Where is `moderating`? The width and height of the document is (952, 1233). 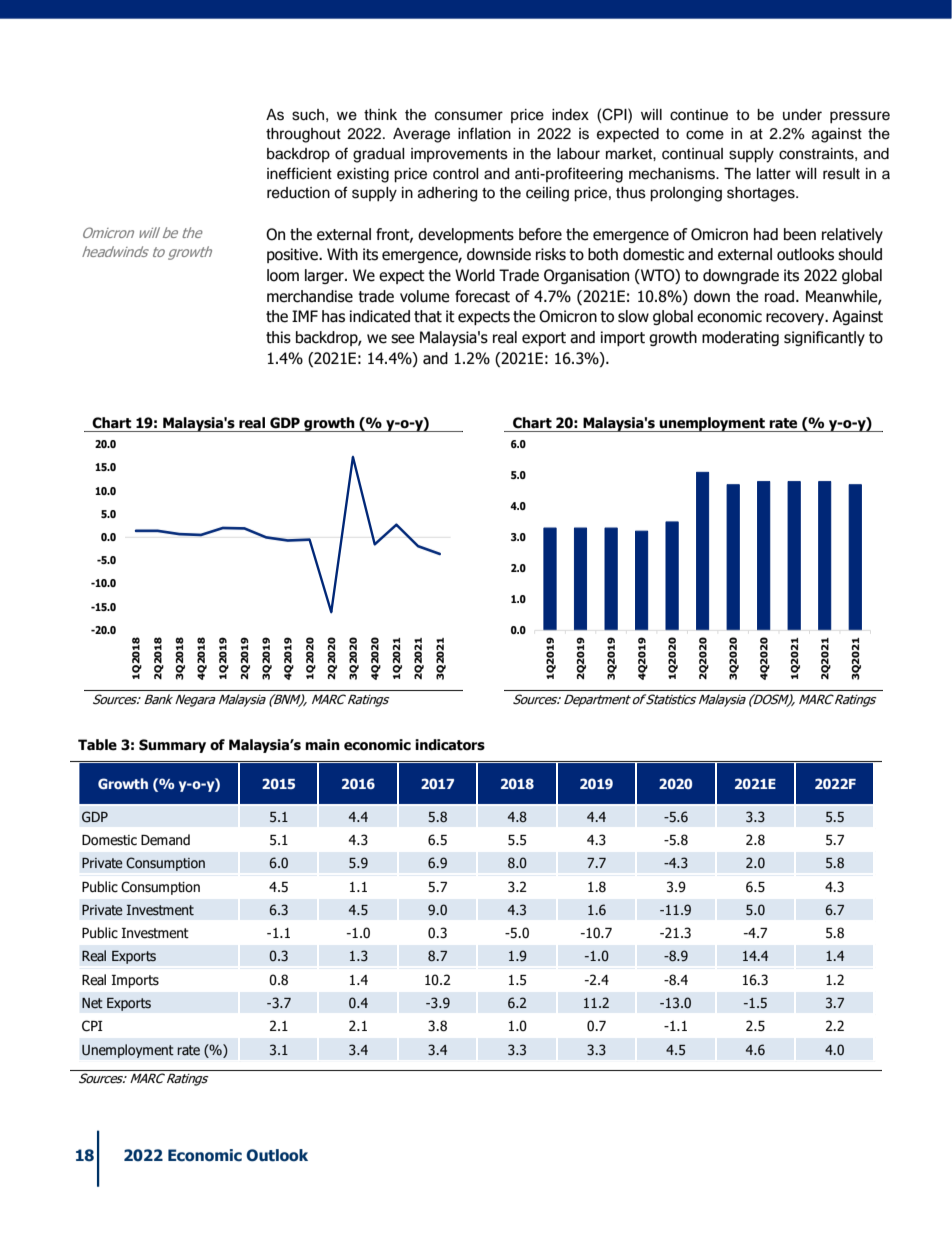 moderating is located at coordinates (740, 338).
